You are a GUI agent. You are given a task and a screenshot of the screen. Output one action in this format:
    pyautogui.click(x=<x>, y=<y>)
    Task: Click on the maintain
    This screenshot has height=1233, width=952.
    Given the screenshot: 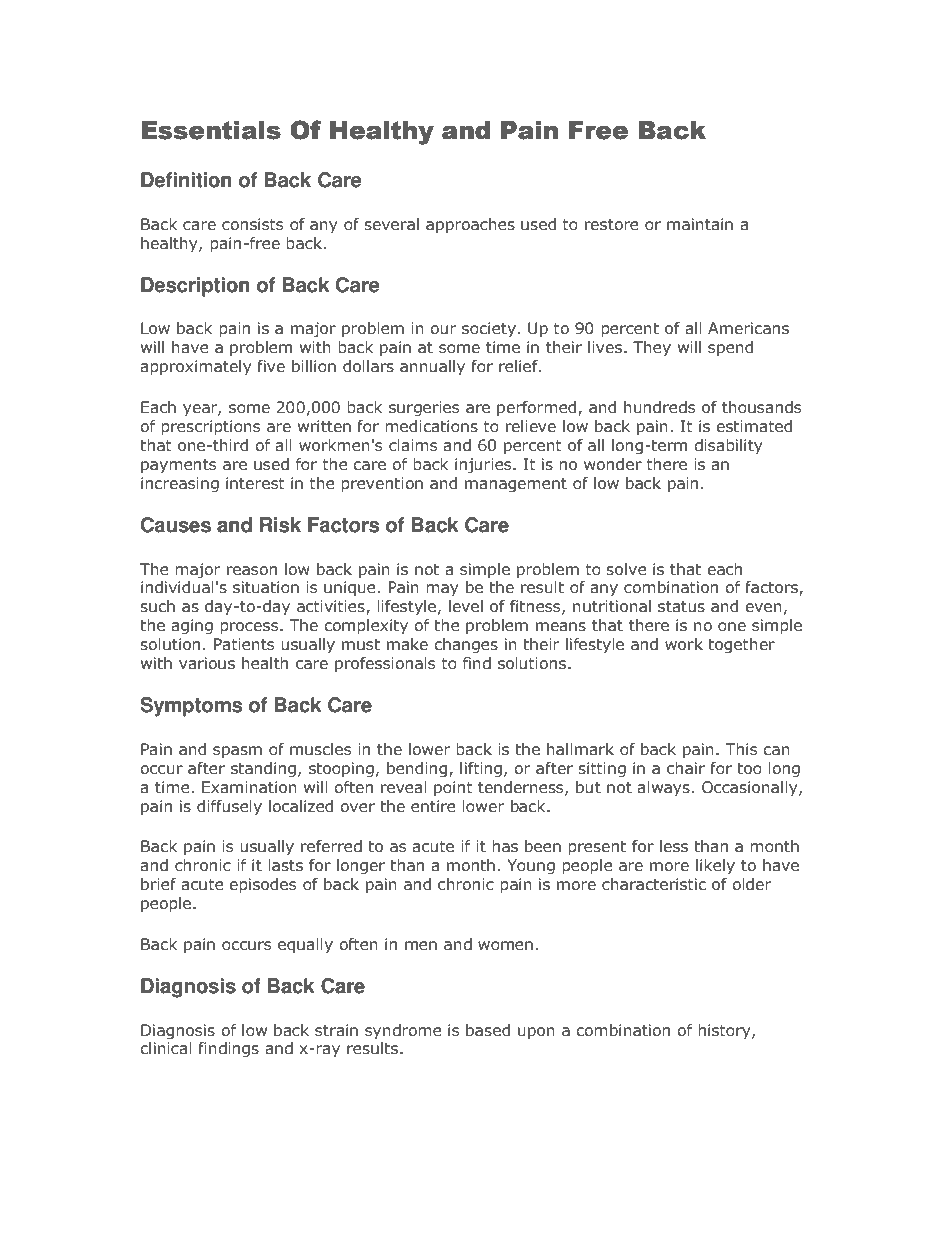 What is the action you would take?
    pyautogui.click(x=700, y=224)
